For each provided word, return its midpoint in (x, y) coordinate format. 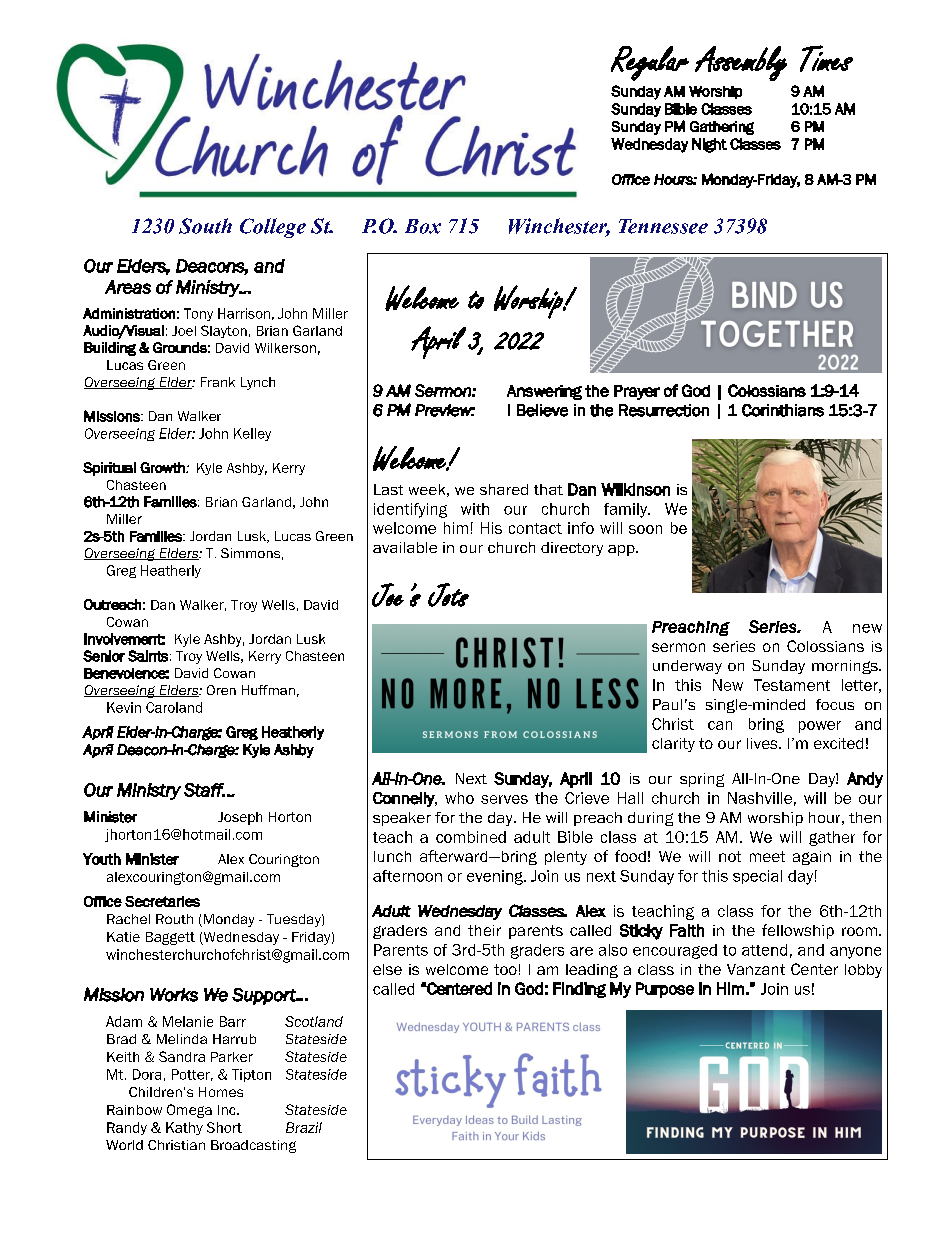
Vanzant (756, 969)
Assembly (741, 63)
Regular (650, 63)
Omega (189, 1111)
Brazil (304, 1127)
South (205, 226)
